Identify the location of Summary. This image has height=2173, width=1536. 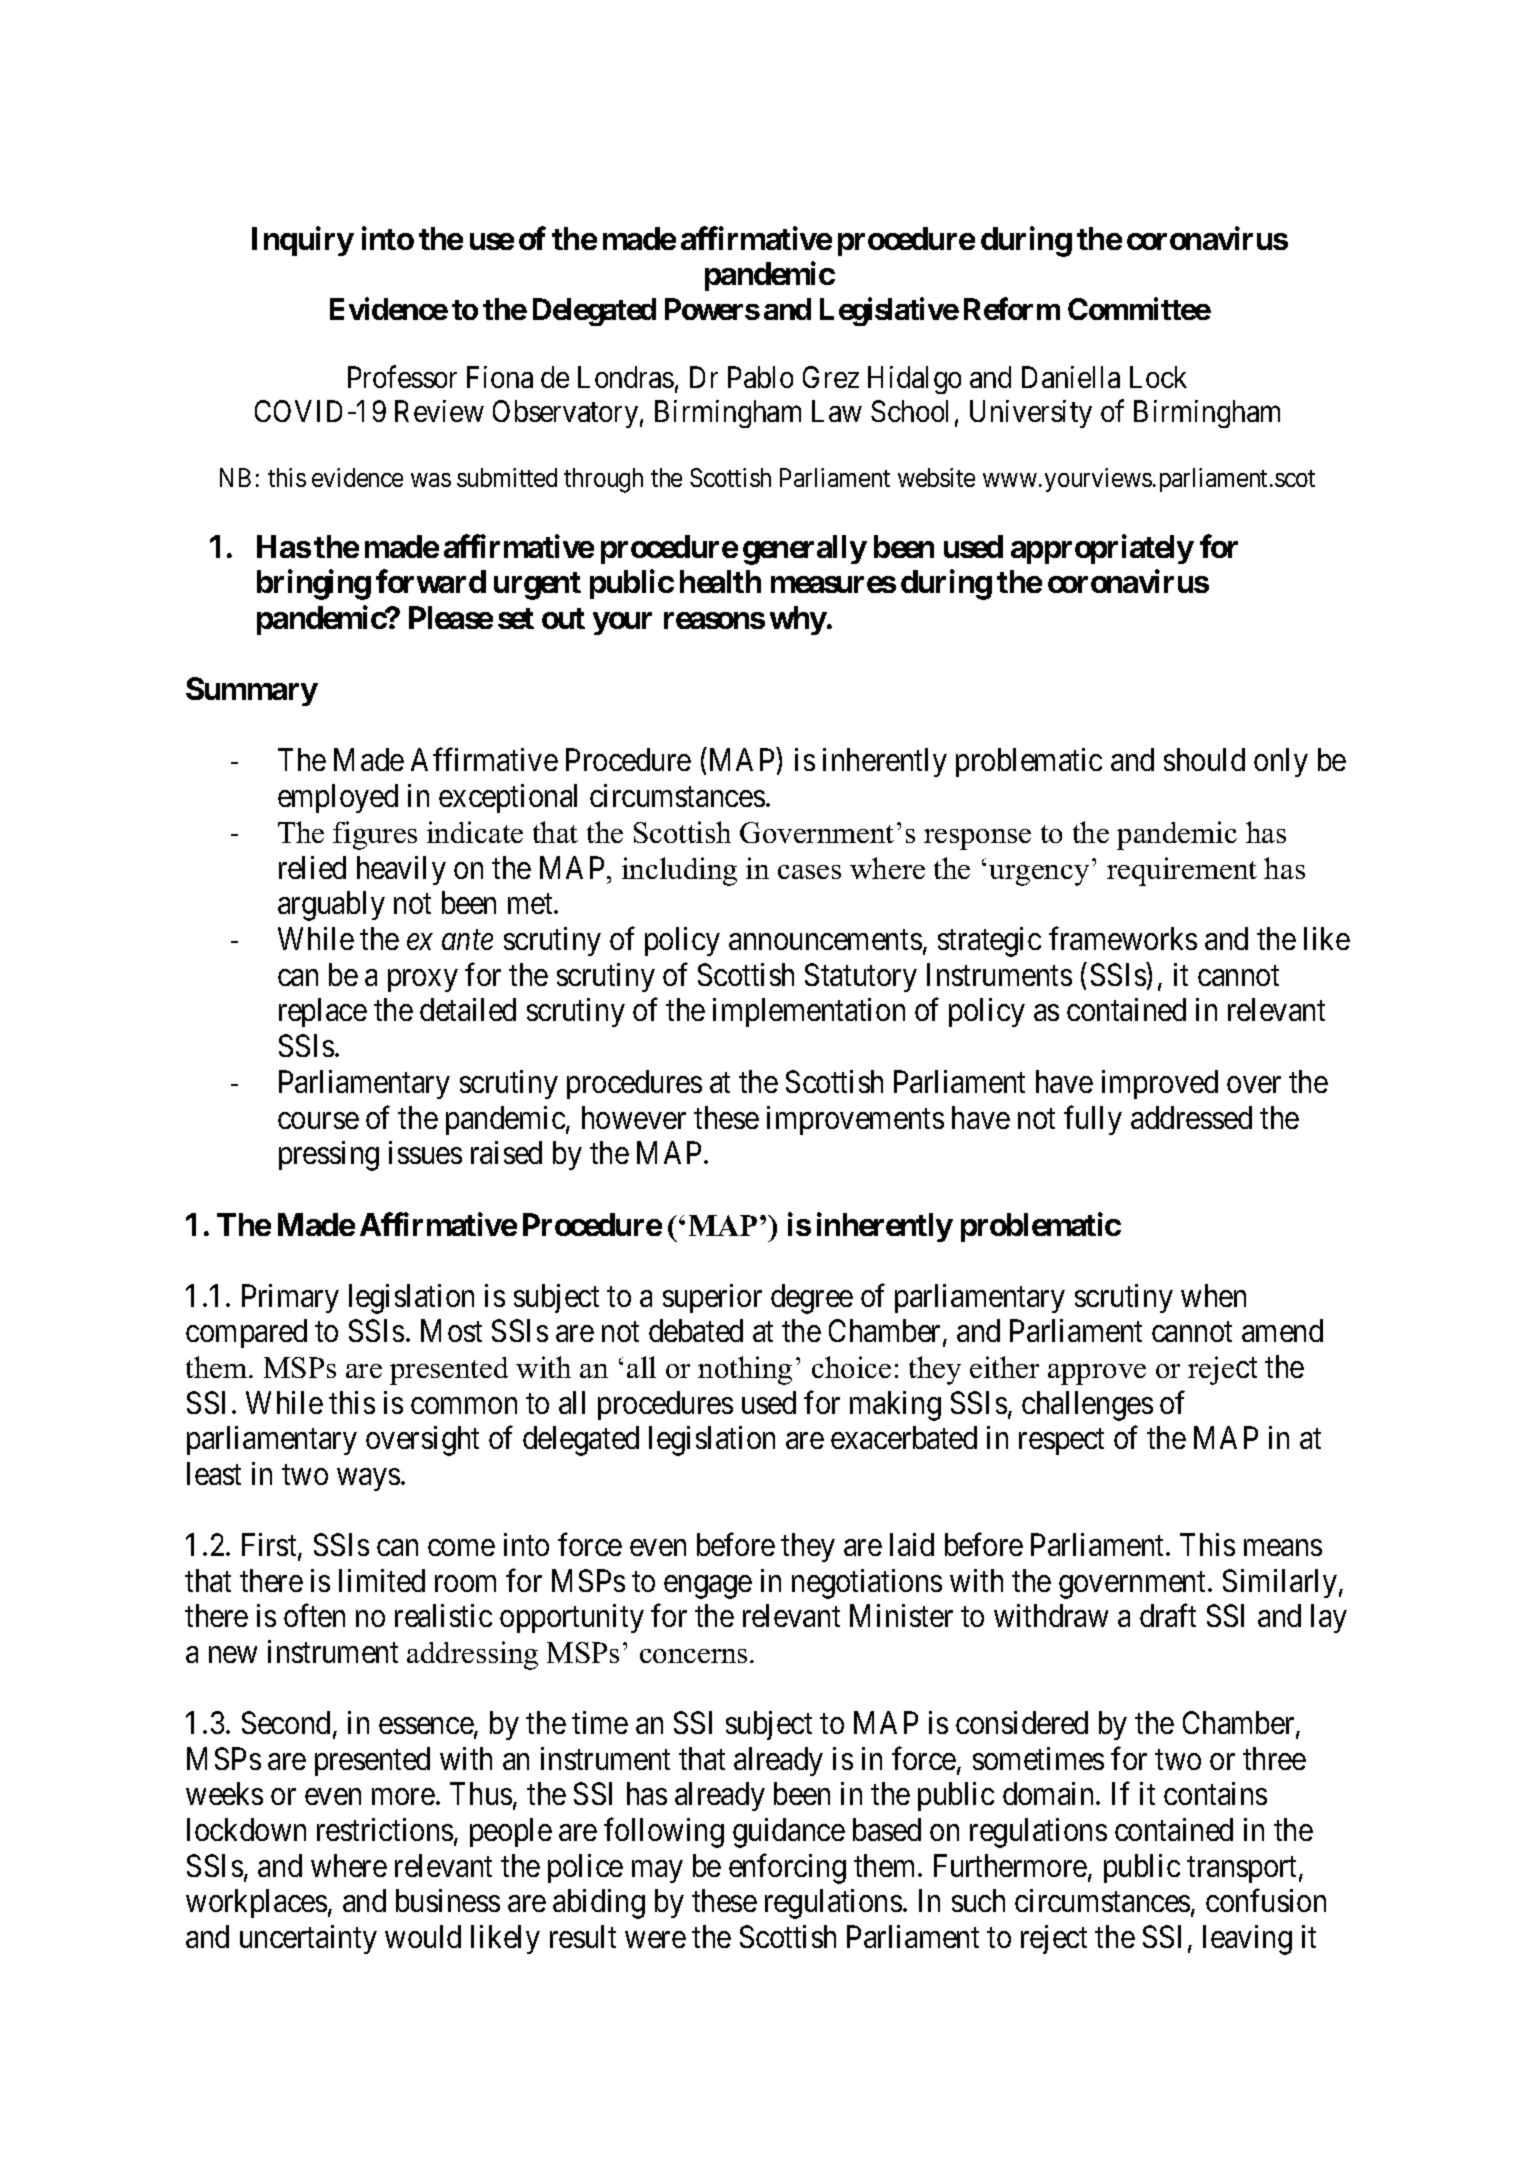
(252, 691).
